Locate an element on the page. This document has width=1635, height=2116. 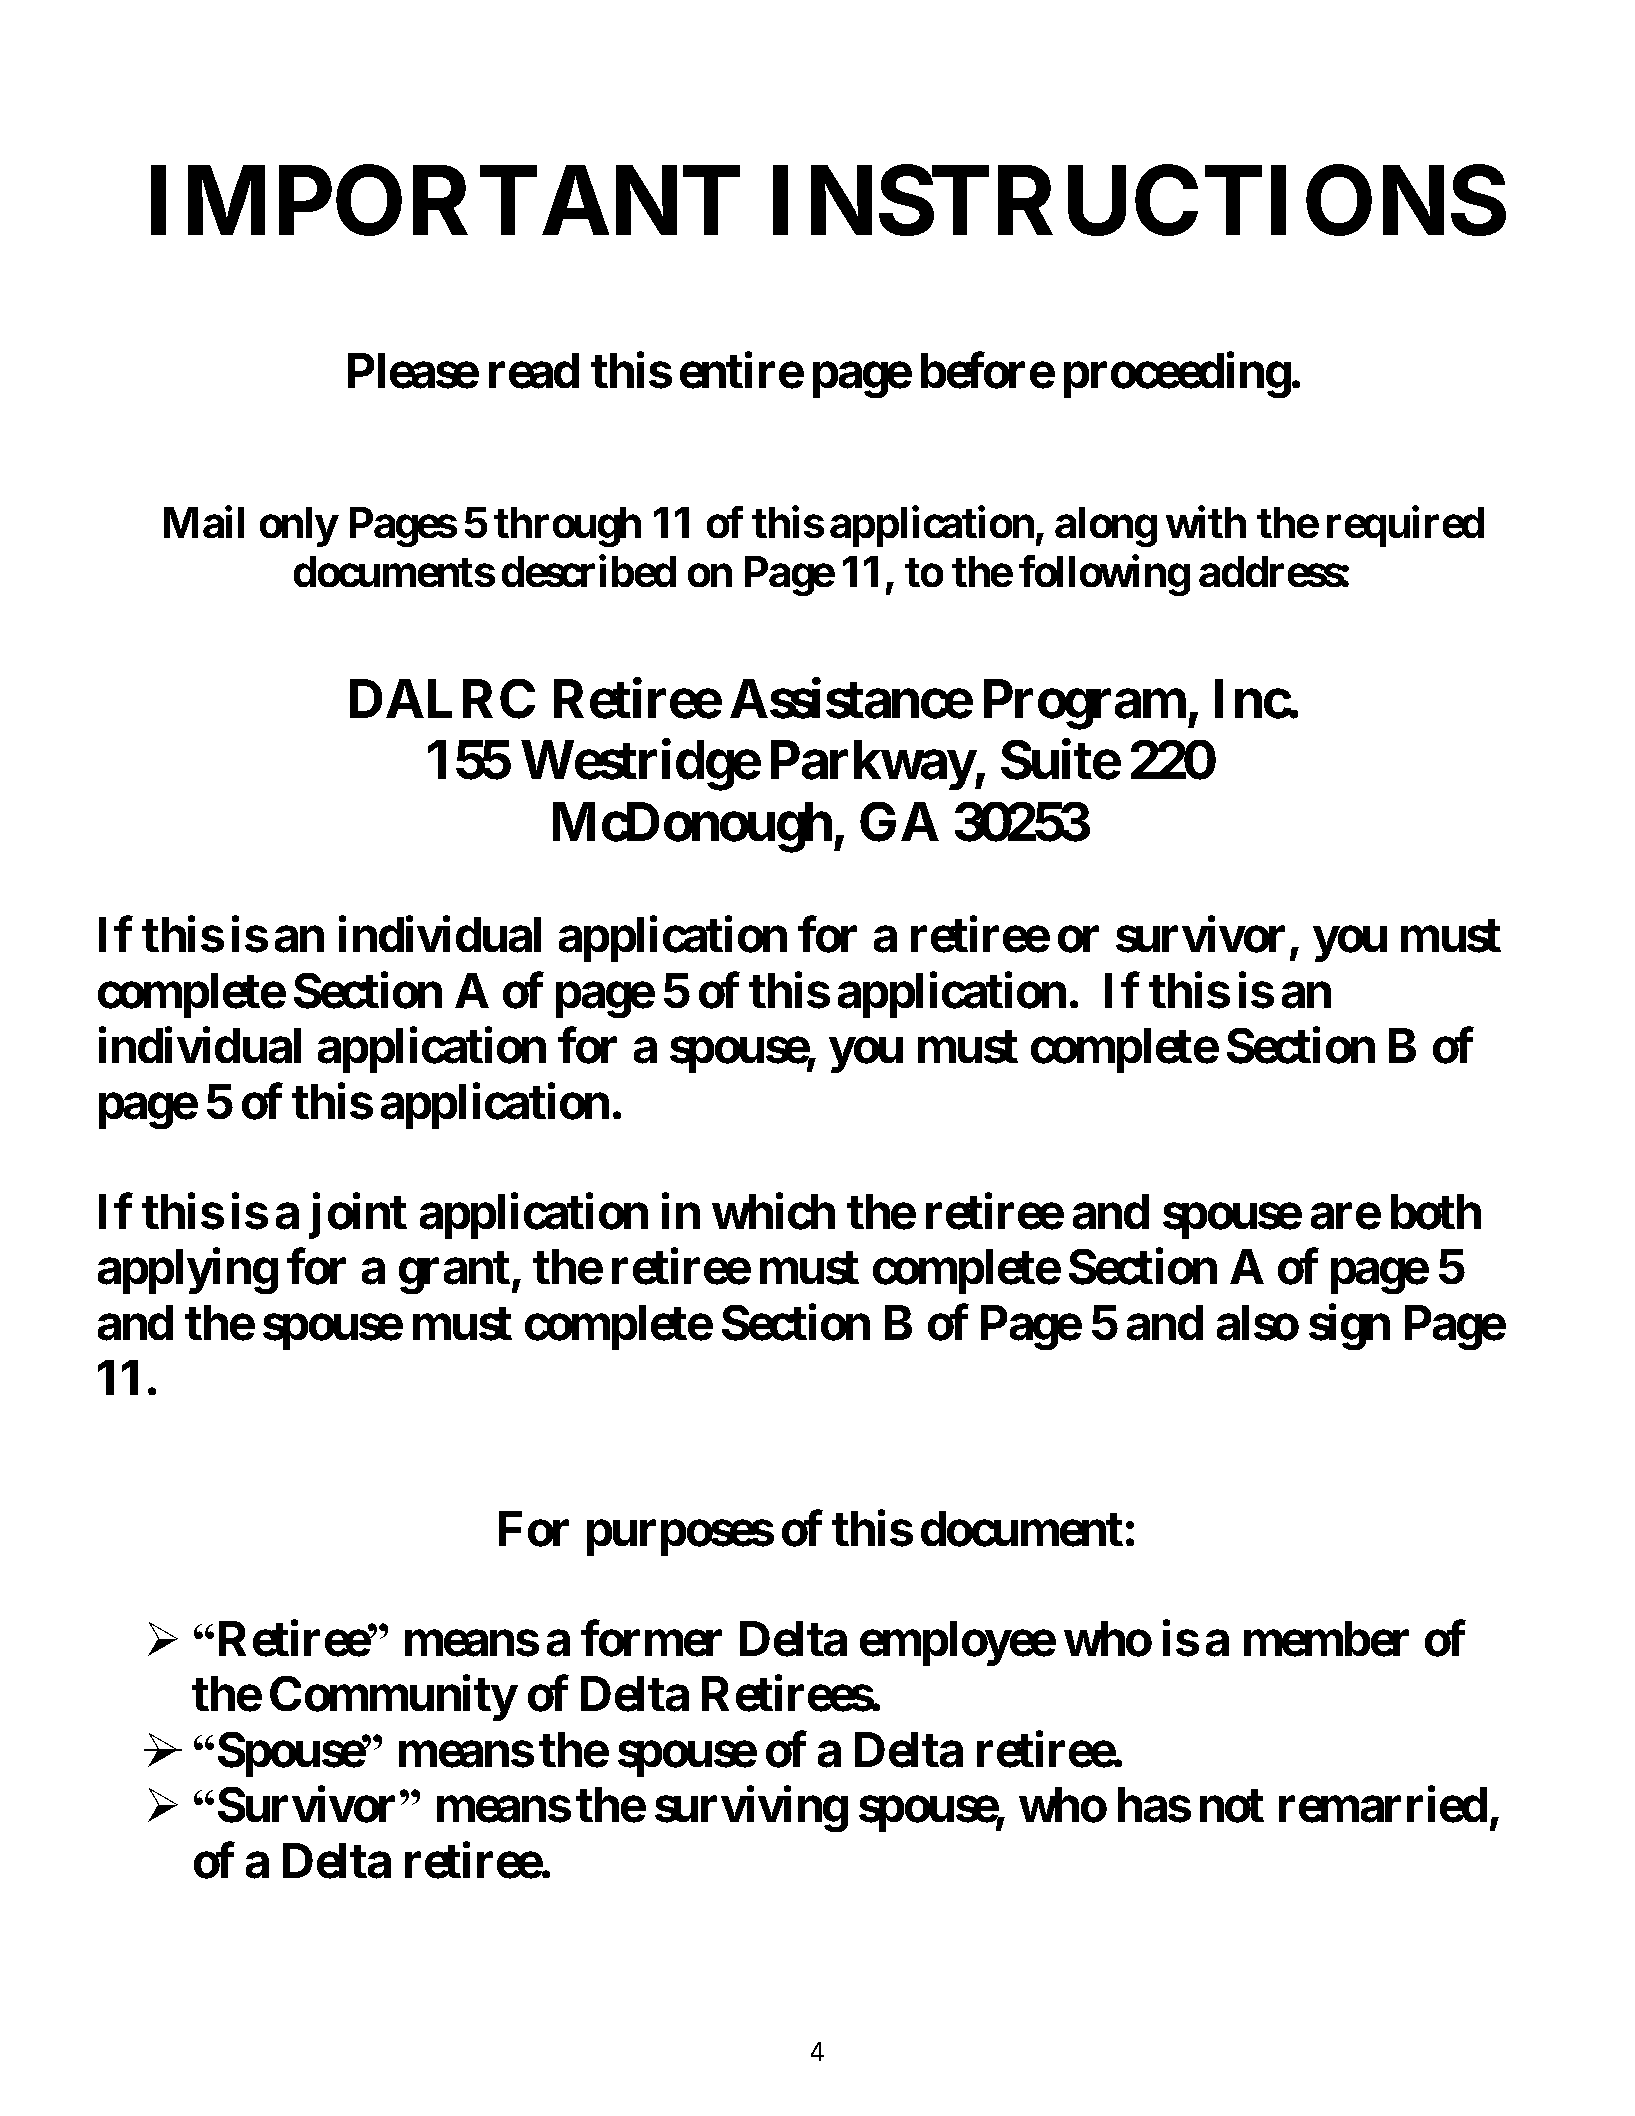
with is located at coordinates (1206, 522).
